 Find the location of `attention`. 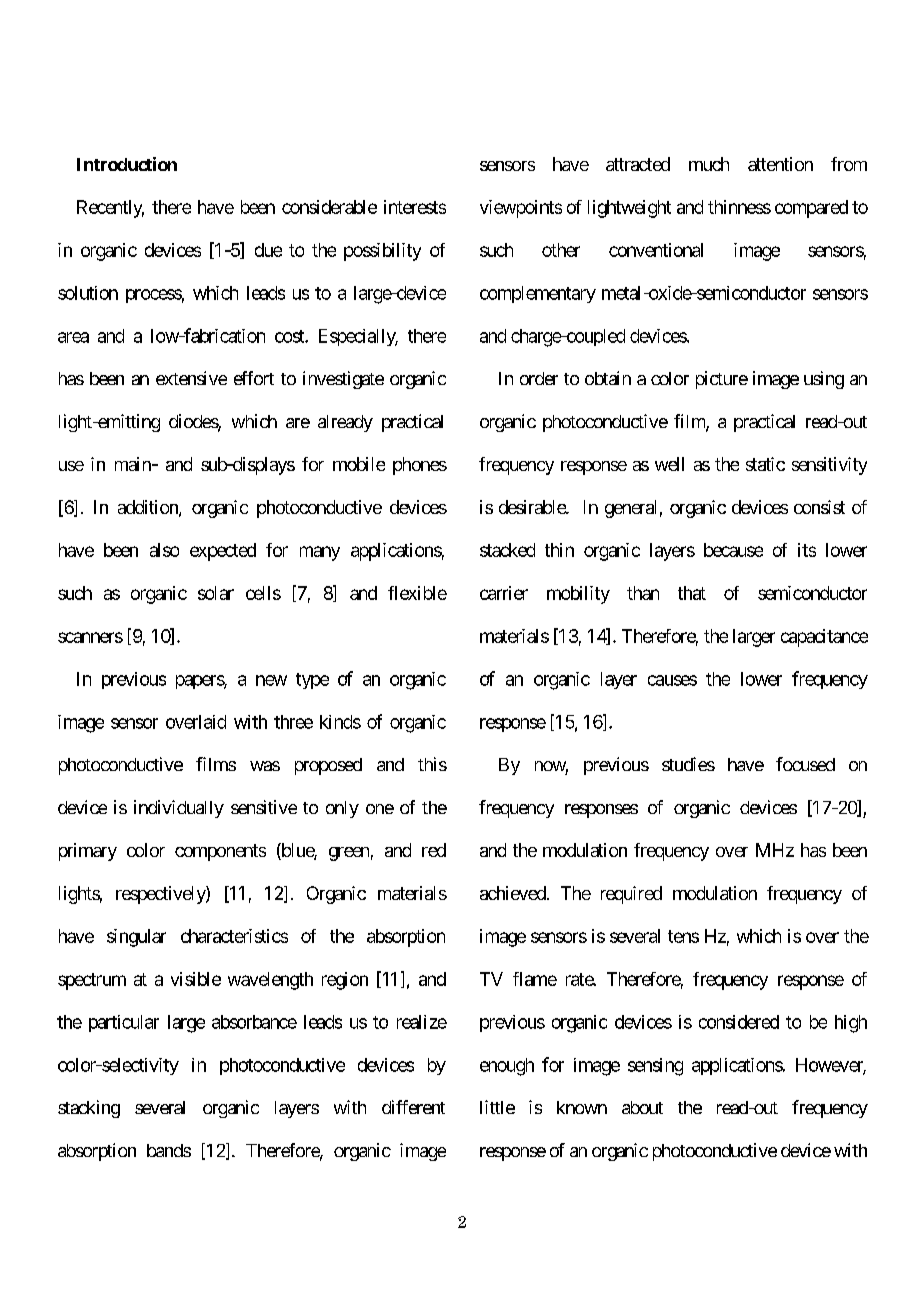

attention is located at coordinates (780, 164).
